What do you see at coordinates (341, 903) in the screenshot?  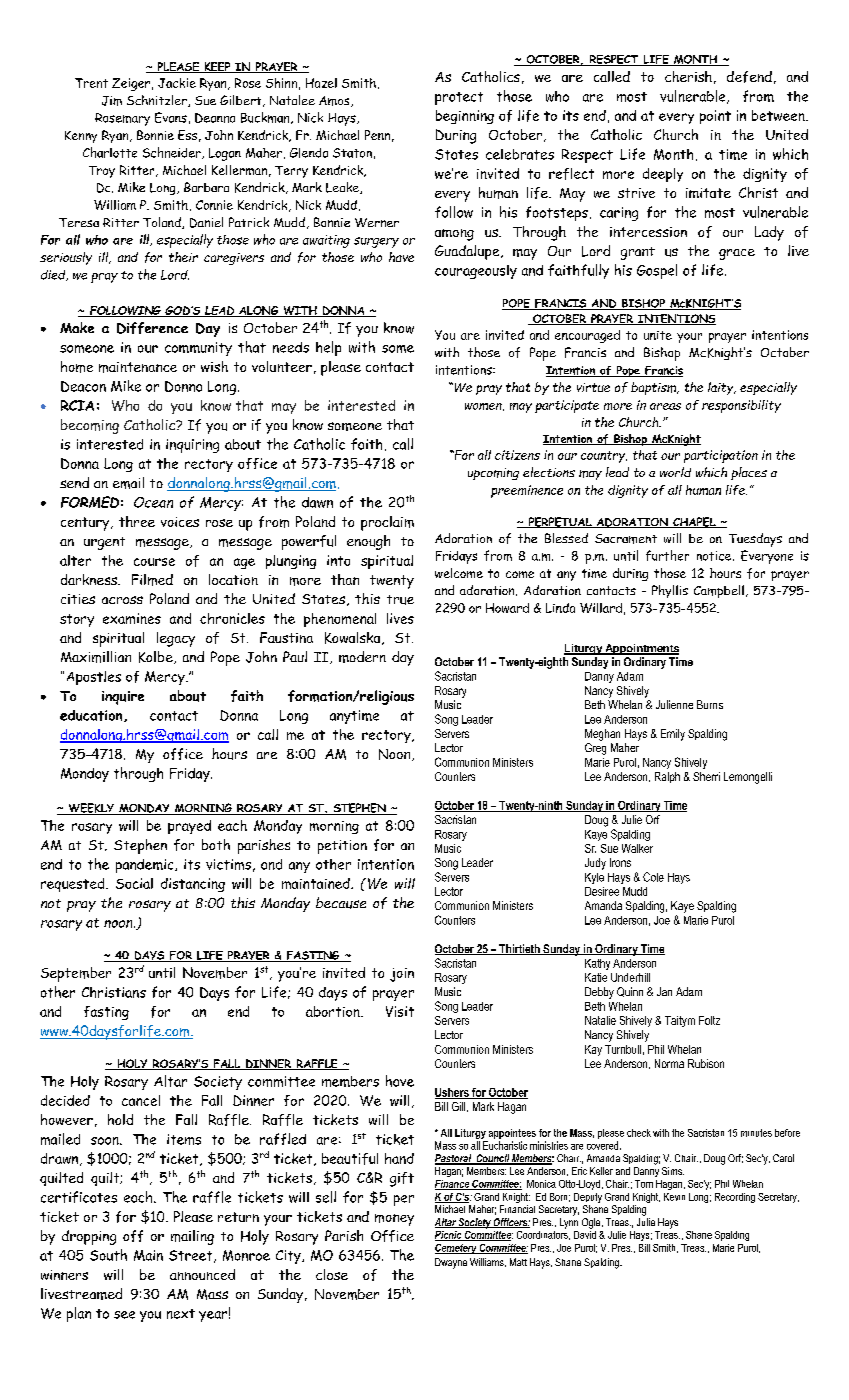 I see `because` at bounding box center [341, 903].
